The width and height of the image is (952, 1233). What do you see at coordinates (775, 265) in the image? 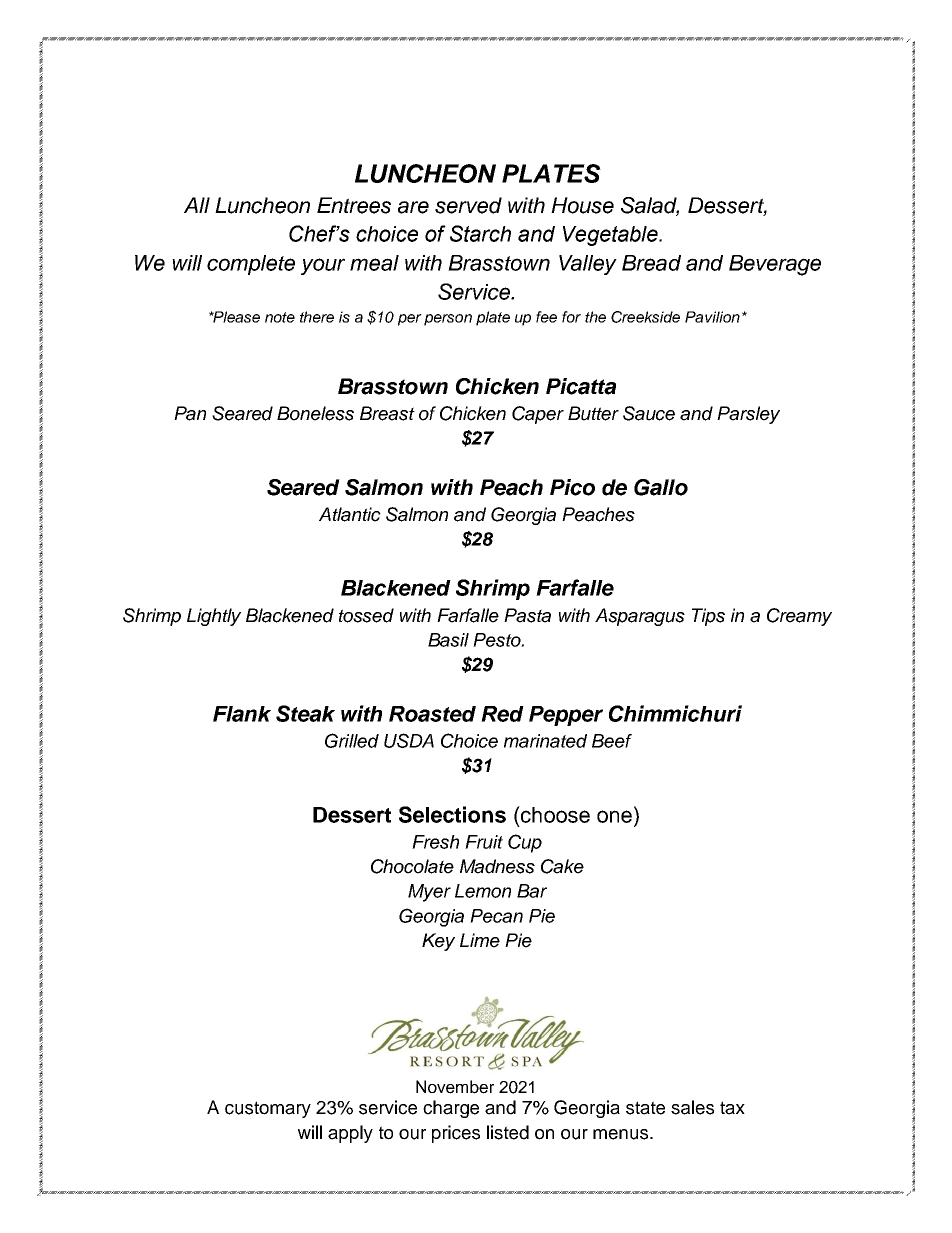
I see `Beverage` at bounding box center [775, 265].
